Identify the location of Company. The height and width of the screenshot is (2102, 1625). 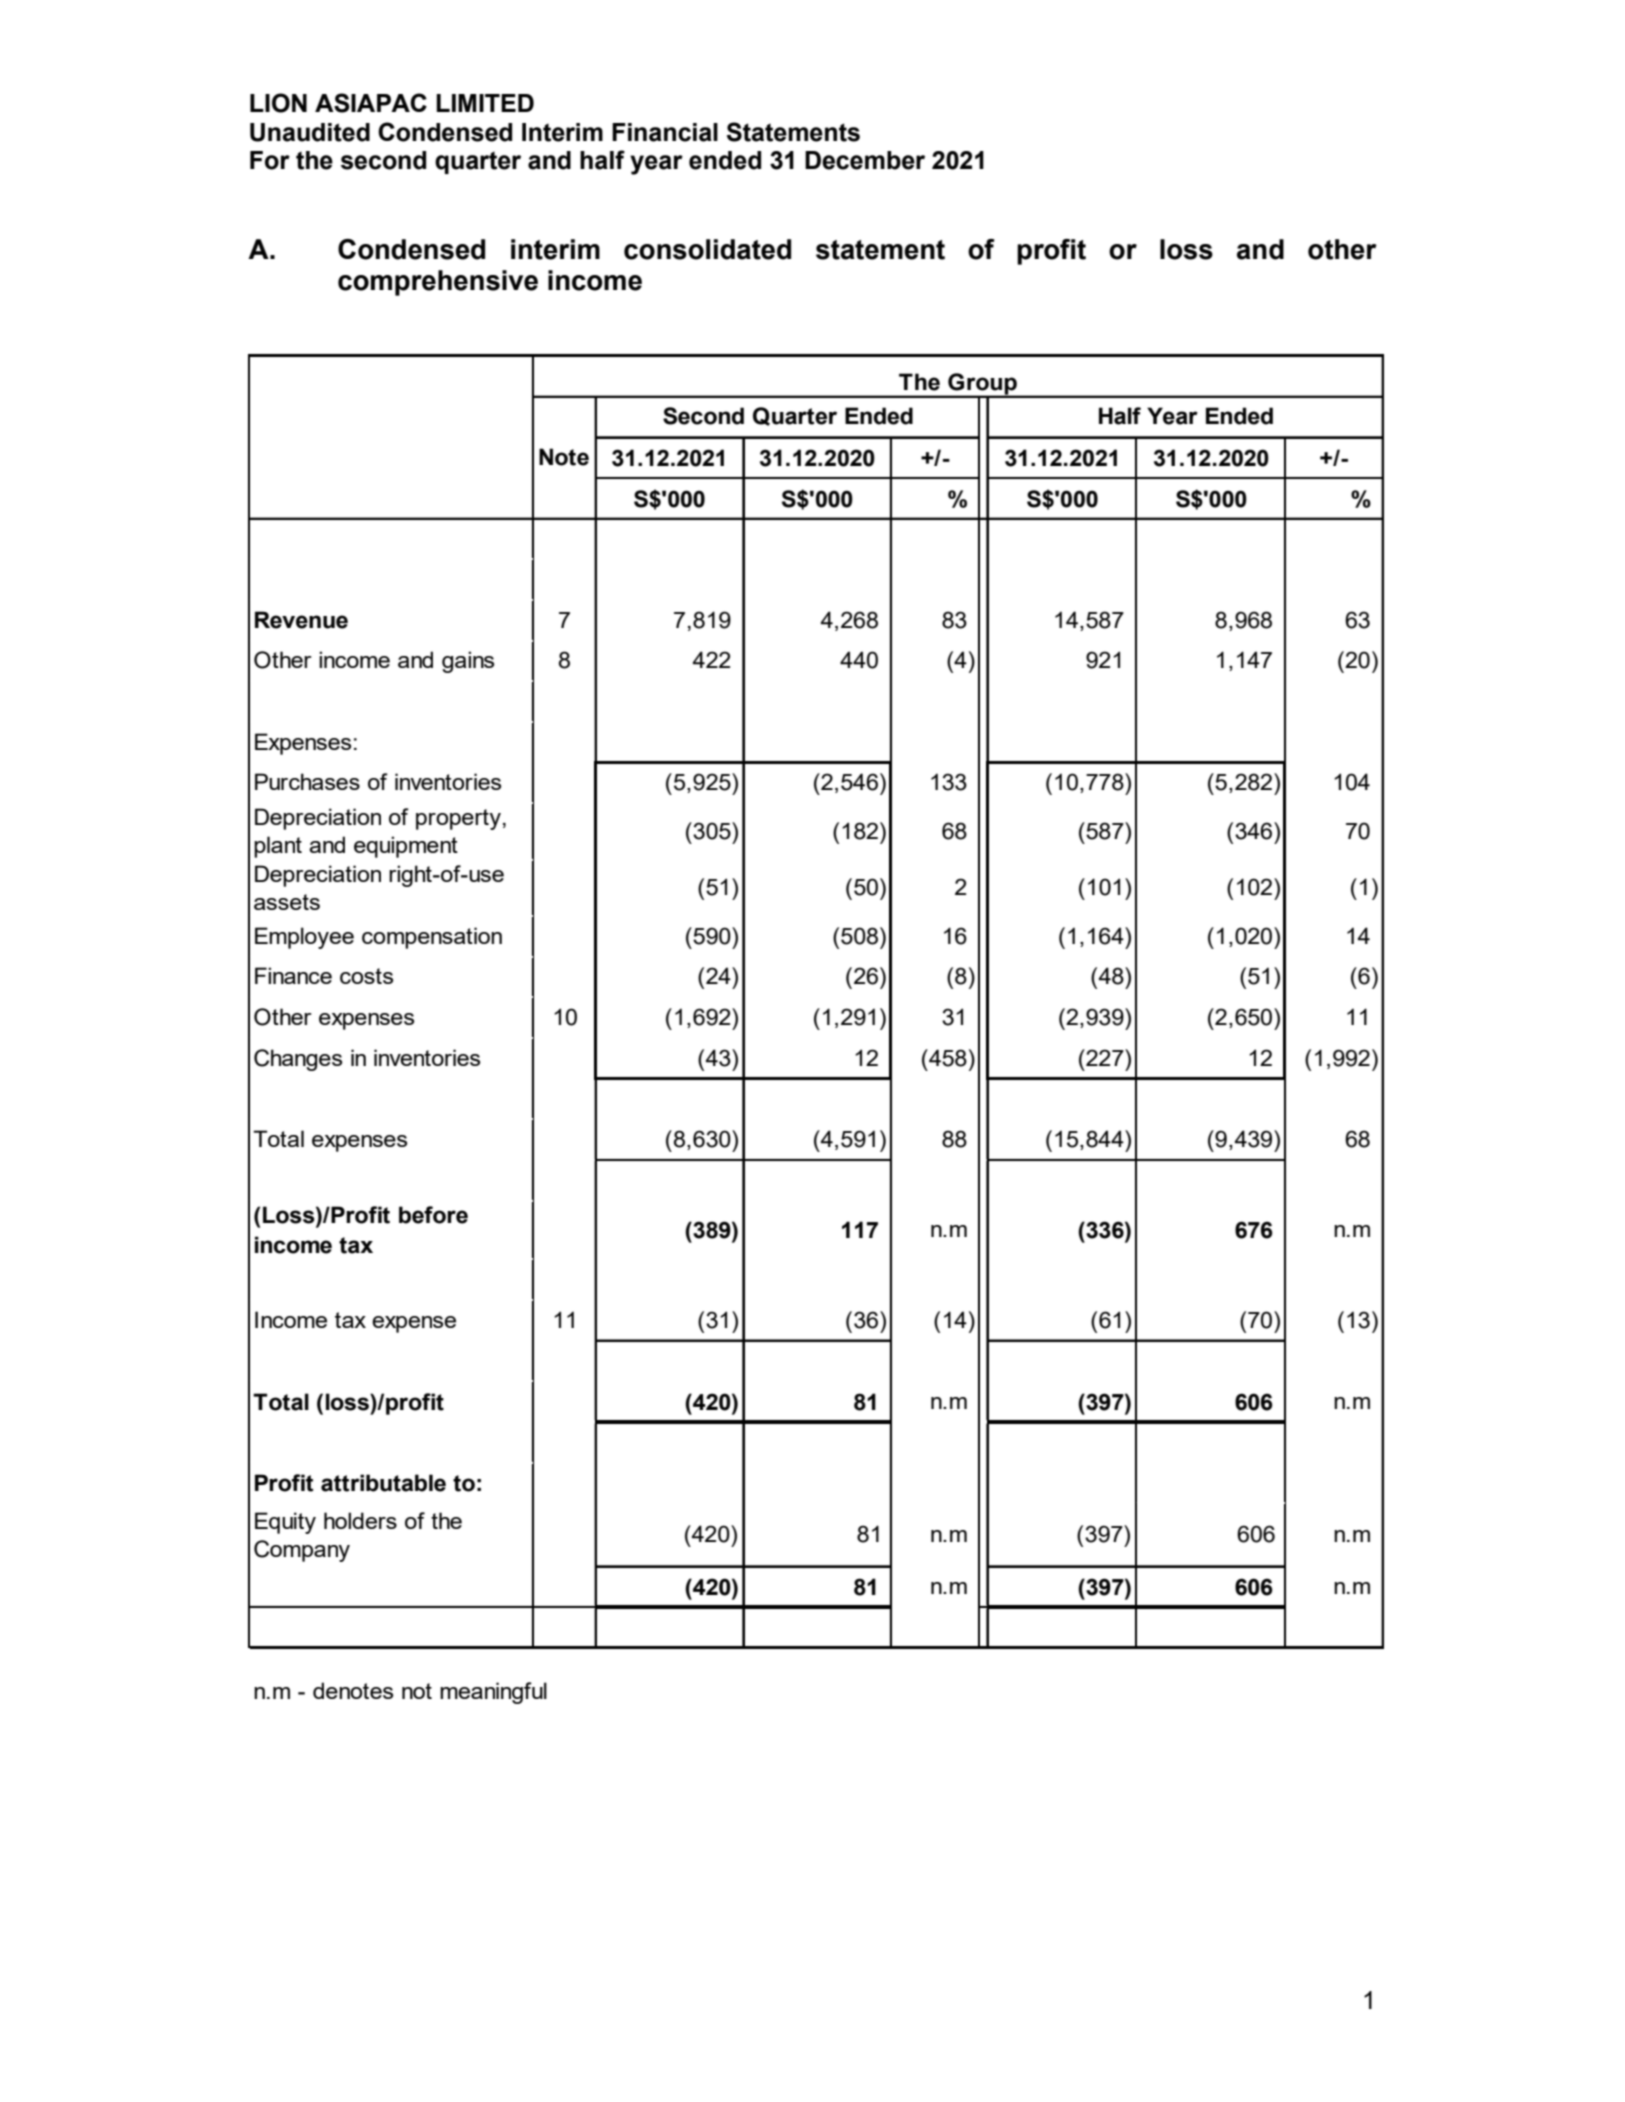
(302, 1551).
